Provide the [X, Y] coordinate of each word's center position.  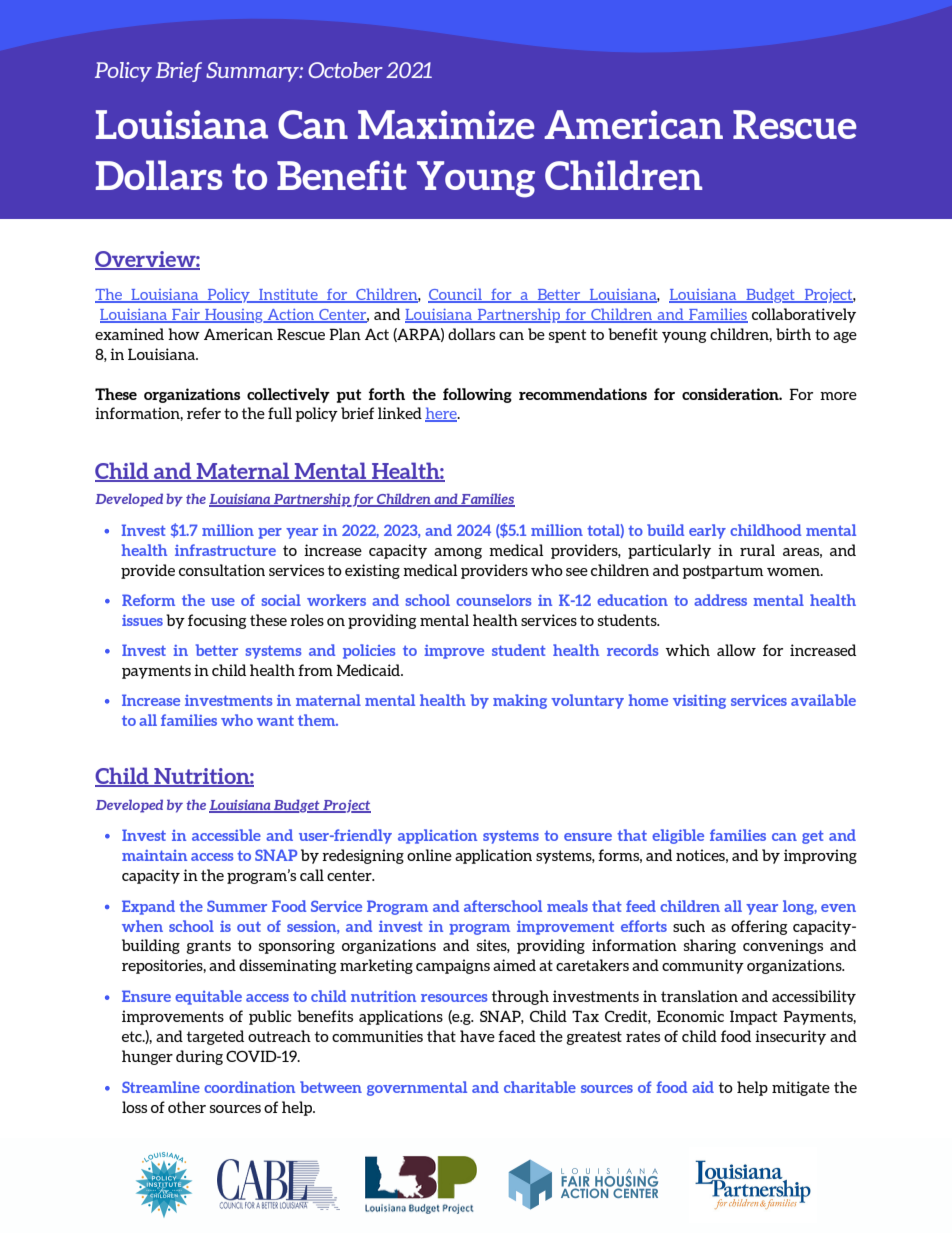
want [275, 721]
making [520, 701]
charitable [540, 1087]
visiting [699, 702]
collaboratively [804, 315]
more [838, 396]
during [199, 1057]
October [345, 70]
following [477, 395]
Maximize [446, 124]
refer [204, 413]
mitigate [801, 1088]
